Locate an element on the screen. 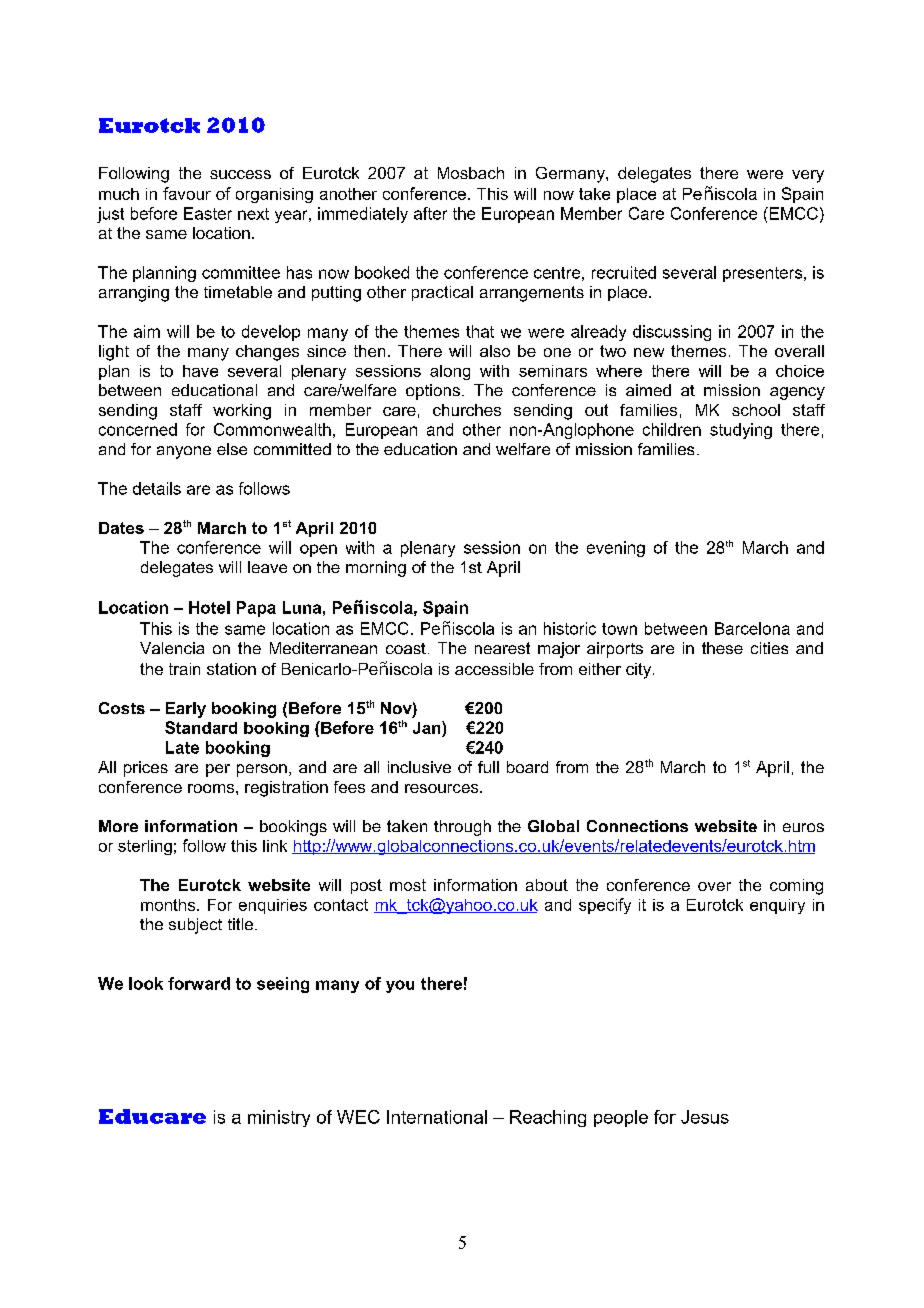 The image size is (924, 1308). ministry is located at coordinates (279, 1118).
